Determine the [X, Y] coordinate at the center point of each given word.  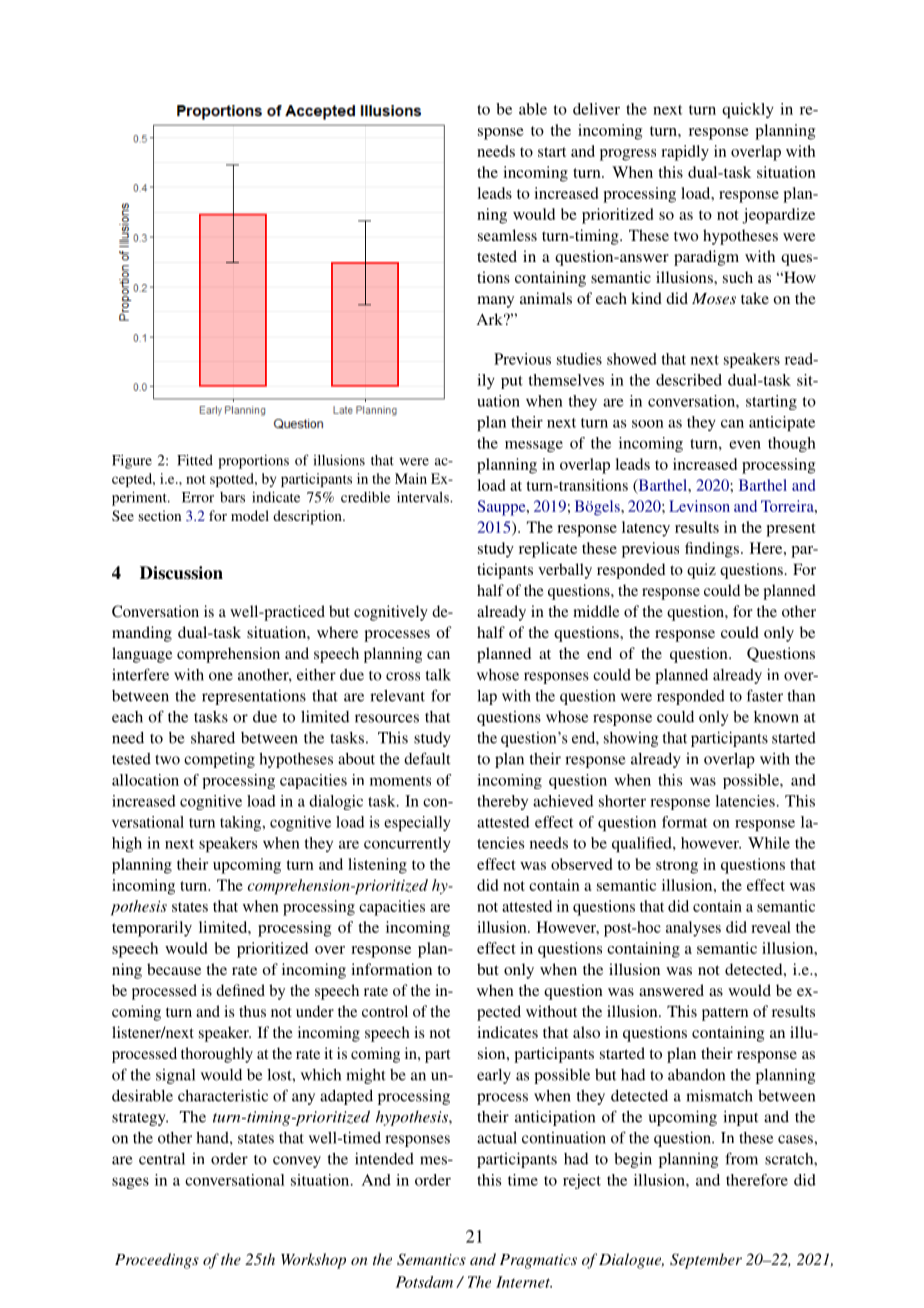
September [706, 1261]
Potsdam [424, 1282]
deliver [596, 109]
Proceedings [157, 1261]
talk [438, 675]
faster [765, 695]
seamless [507, 235]
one [221, 676]
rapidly [685, 153]
